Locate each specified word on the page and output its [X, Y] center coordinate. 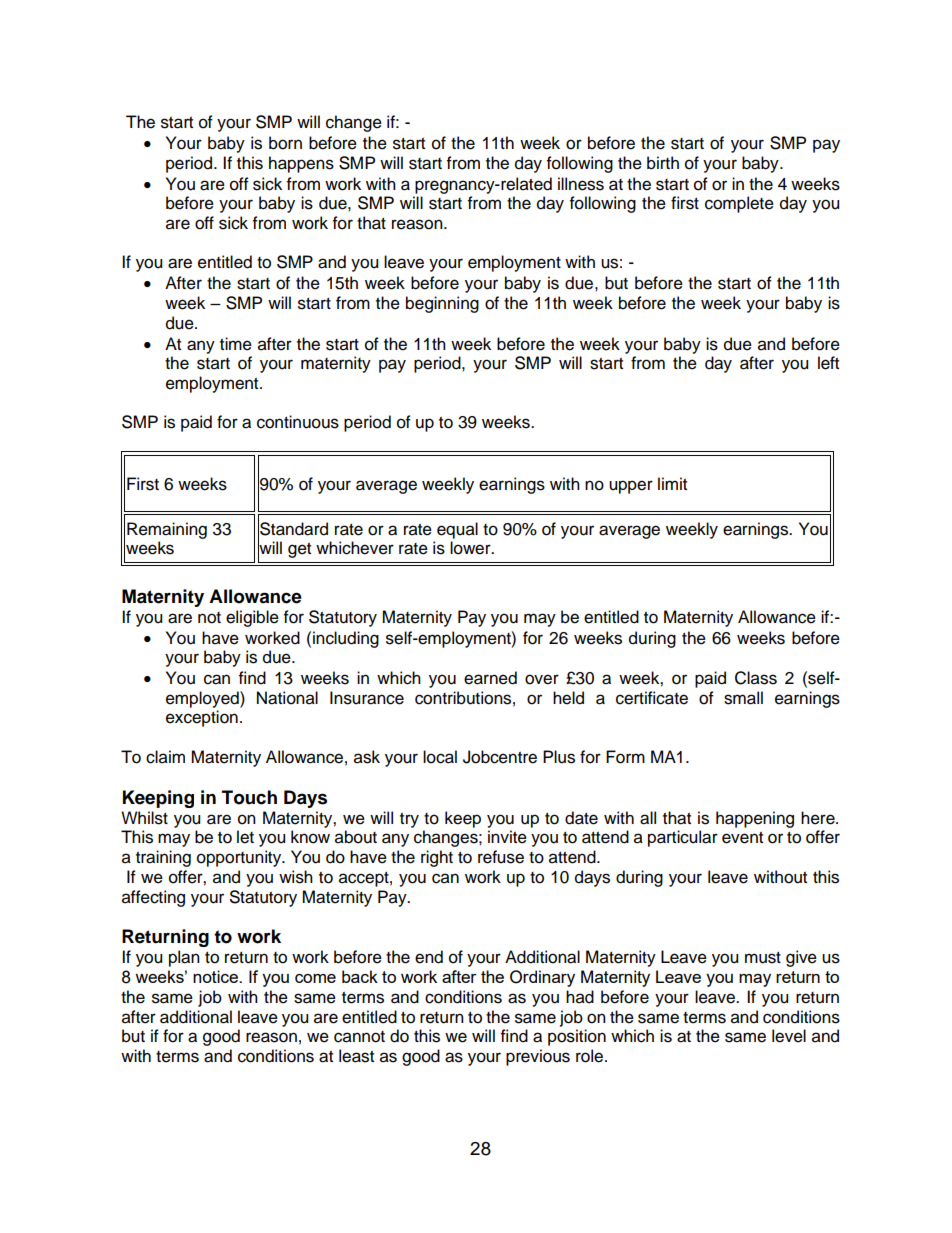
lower [471, 548]
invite [507, 837]
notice [216, 976]
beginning [442, 304]
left [828, 363]
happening [755, 819]
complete [739, 204]
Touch [249, 797]
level [789, 1036]
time [236, 344]
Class [756, 678]
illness [581, 184]
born [285, 143]
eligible [252, 618]
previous [538, 1057]
